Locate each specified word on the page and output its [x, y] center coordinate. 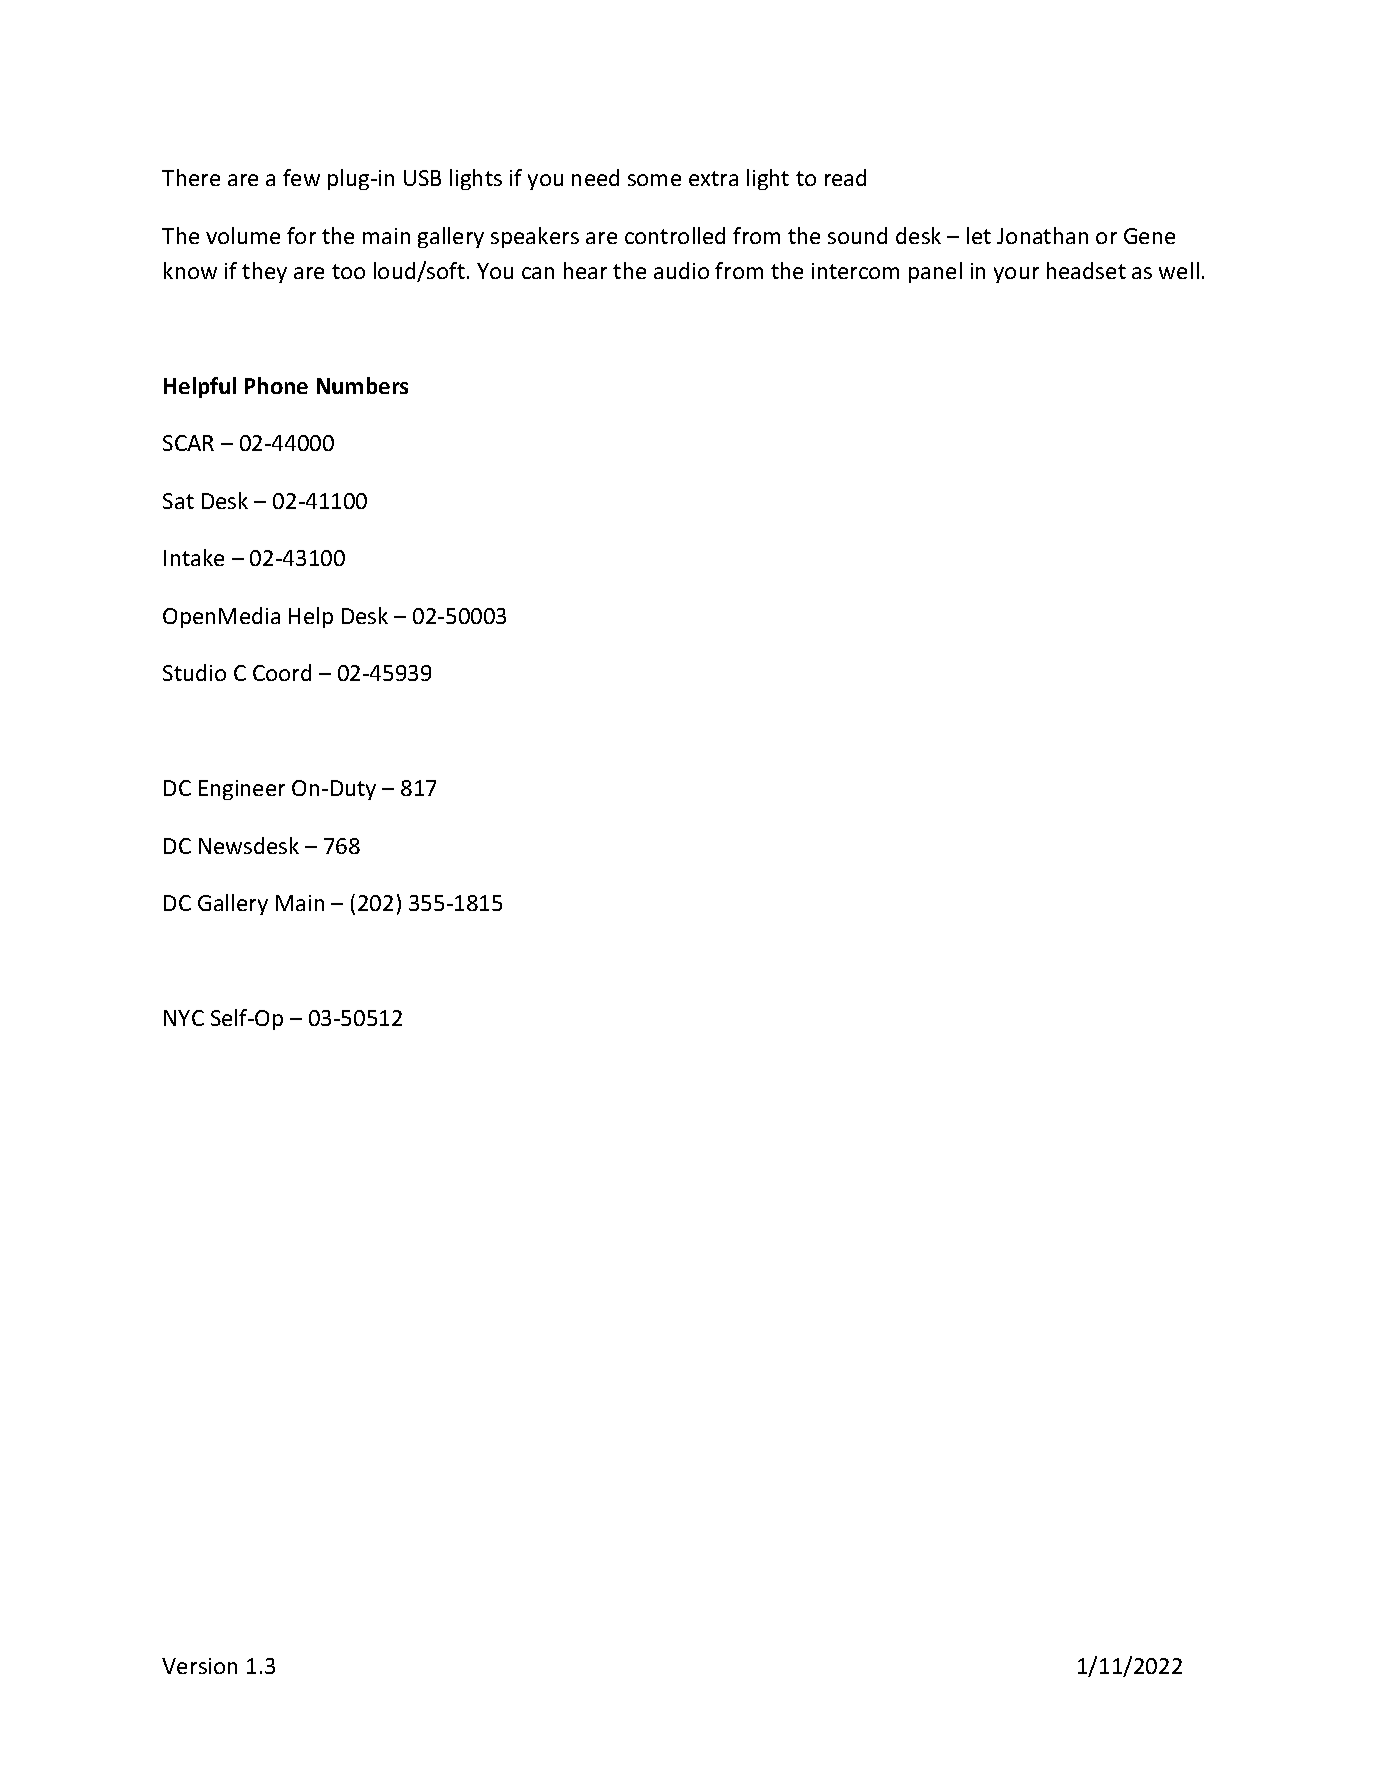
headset [1086, 270]
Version [199, 1666]
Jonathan [1042, 235]
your [1016, 275]
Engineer [242, 790]
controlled [675, 235]
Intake [194, 557]
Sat [178, 501]
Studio [194, 672]
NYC [184, 1018]
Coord [282, 672]
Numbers [362, 385]
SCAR [188, 443]
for [301, 235]
